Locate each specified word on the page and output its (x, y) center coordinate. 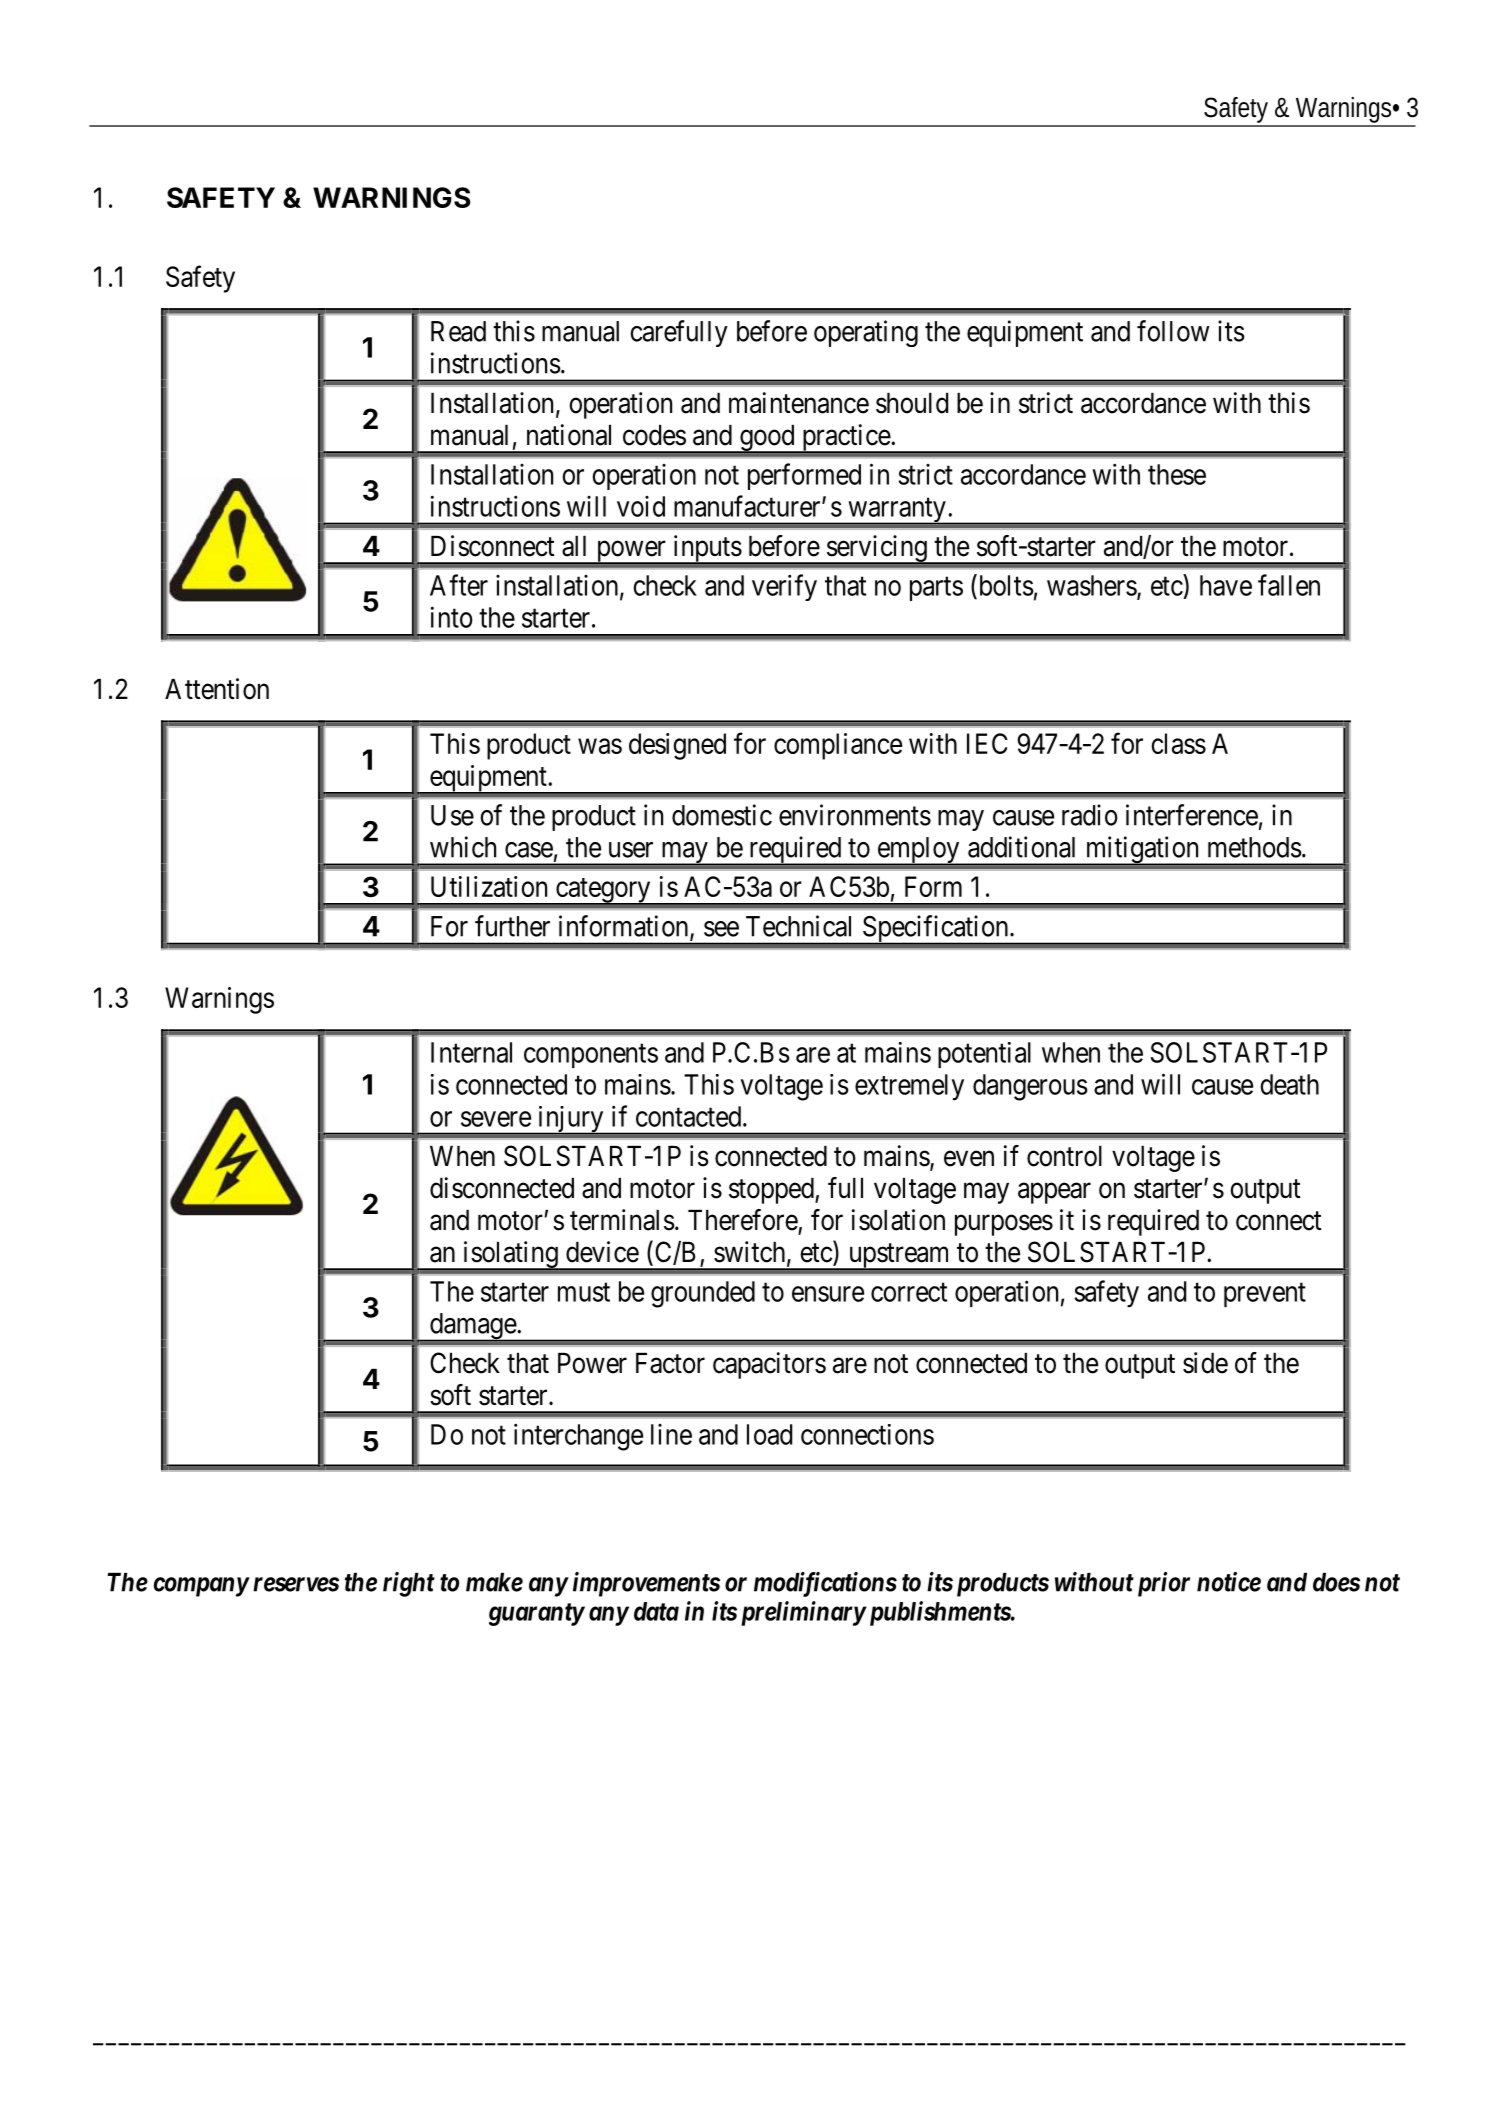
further (512, 926)
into (452, 617)
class (1178, 743)
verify (784, 587)
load (769, 1434)
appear (1054, 1193)
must (584, 1292)
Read (458, 331)
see (721, 929)
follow (1173, 331)
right (409, 1584)
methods (1255, 847)
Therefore (743, 1220)
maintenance (799, 403)
